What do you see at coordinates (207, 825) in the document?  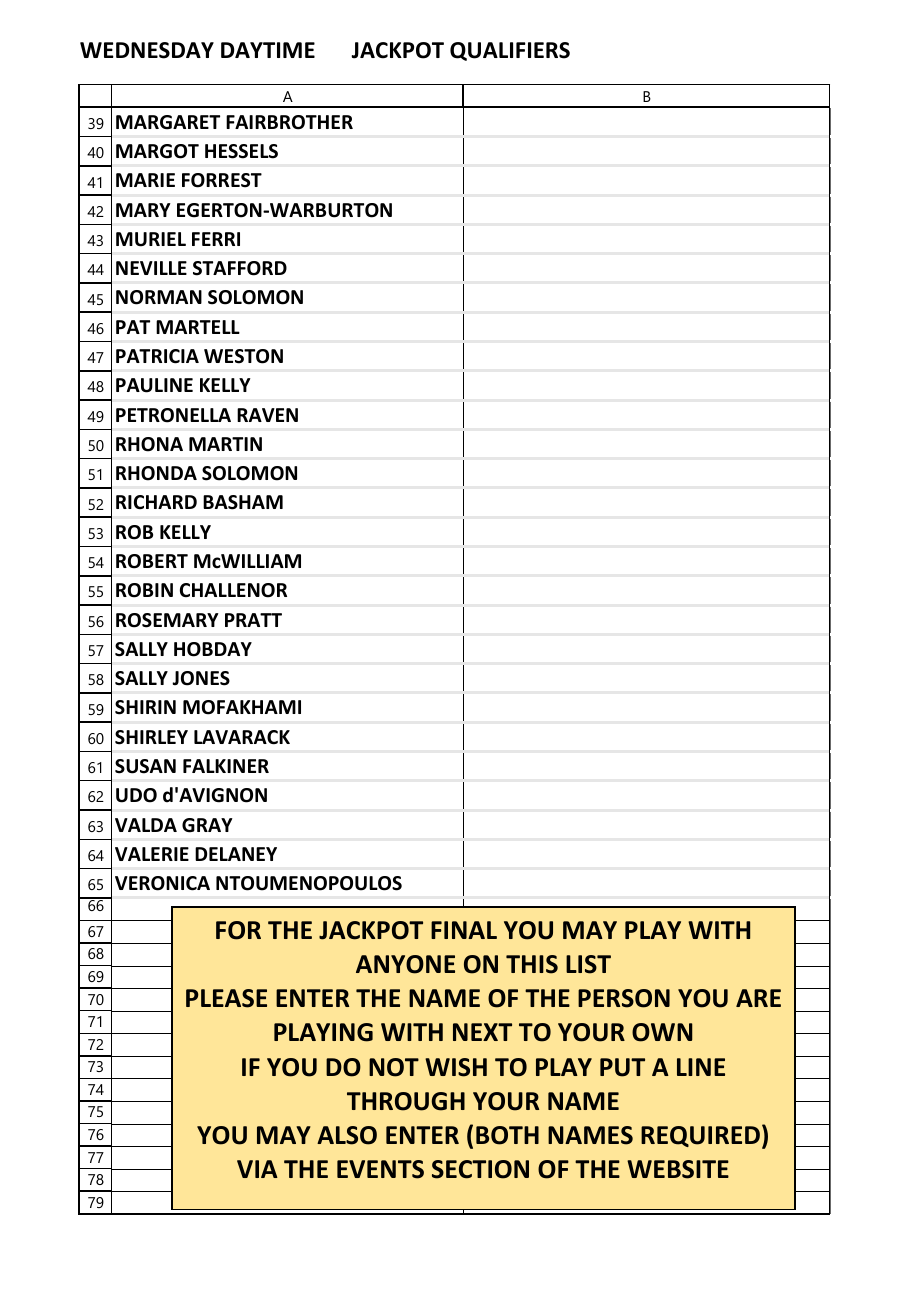 I see `GRAY` at bounding box center [207, 825].
